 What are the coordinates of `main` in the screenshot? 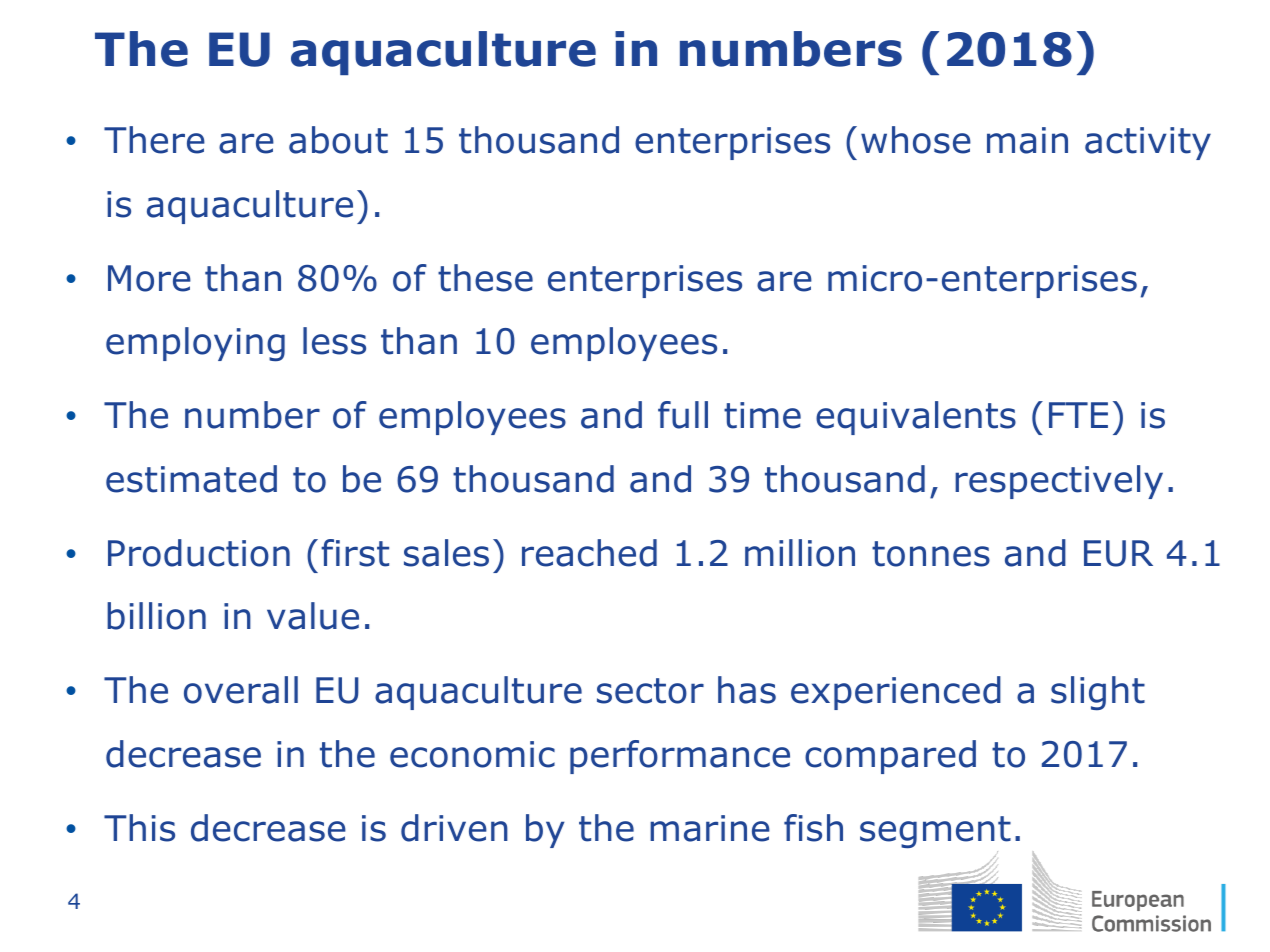 It's located at (1027, 140).
